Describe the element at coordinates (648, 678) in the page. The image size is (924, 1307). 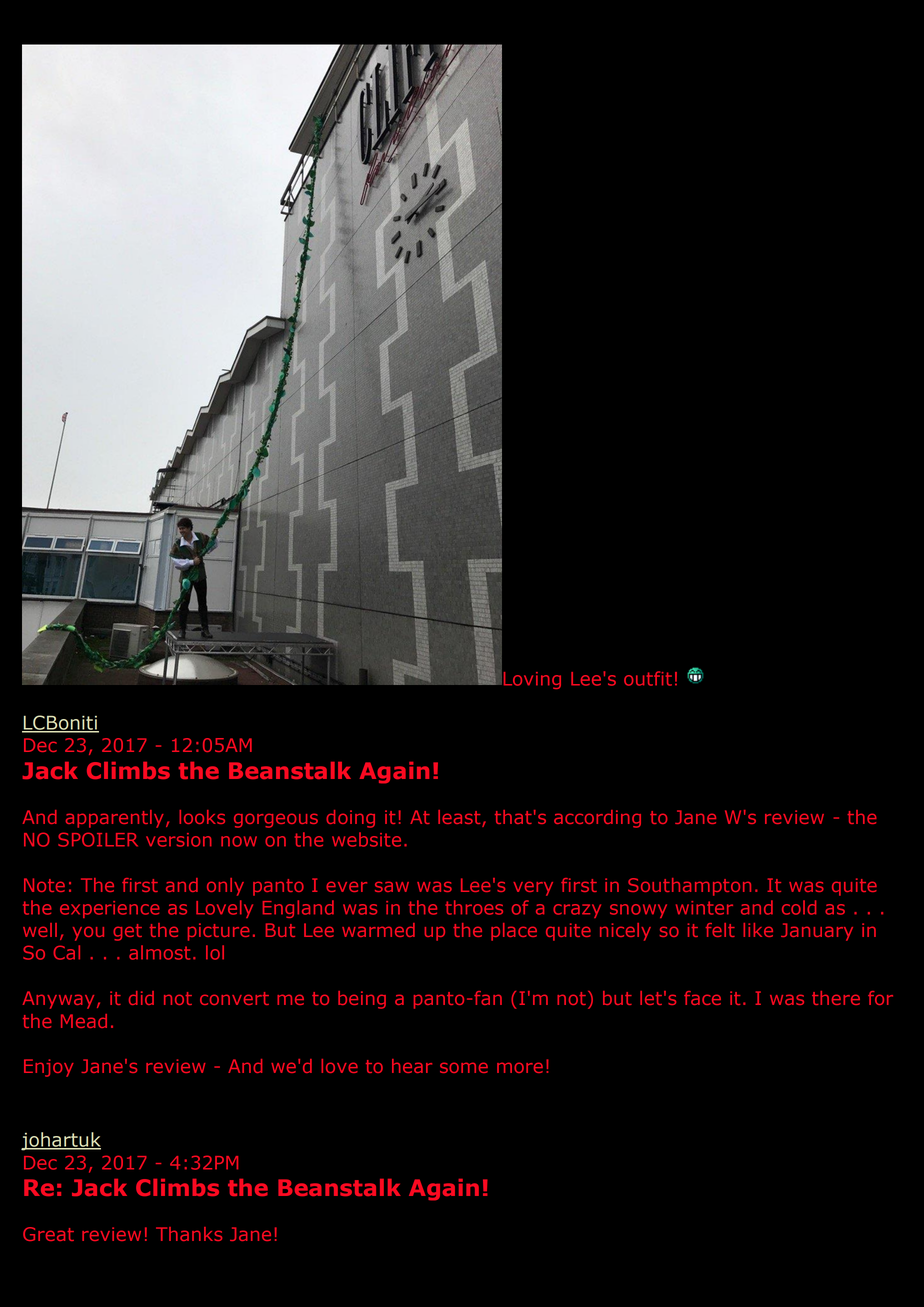
I see `outfit` at that location.
